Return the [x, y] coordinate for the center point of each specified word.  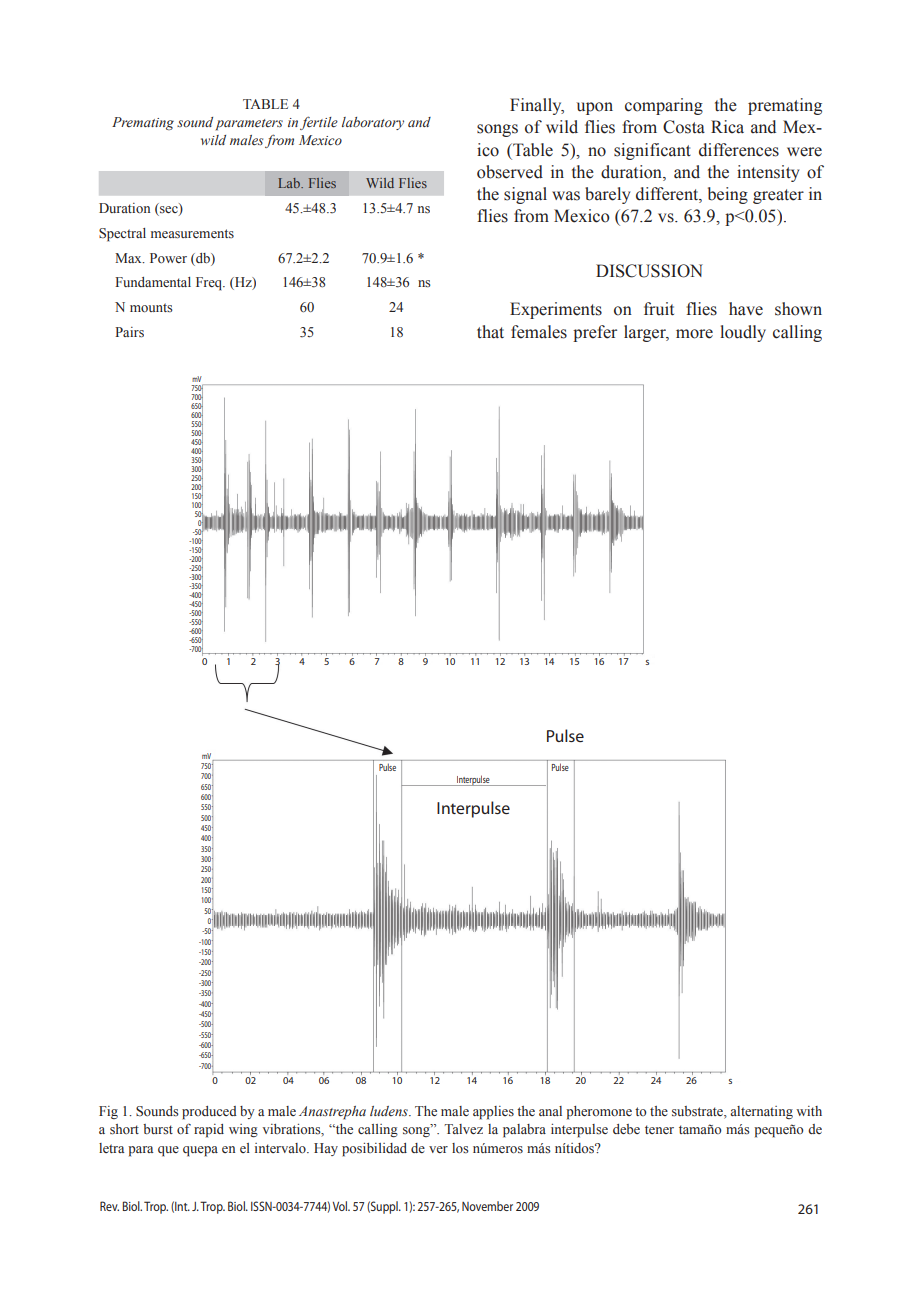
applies [493, 1113]
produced [209, 1113]
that [490, 332]
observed [510, 172]
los [460, 1148]
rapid [209, 1131]
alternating [761, 1112]
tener [659, 1129]
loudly [743, 333]
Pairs [129, 332]
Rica [727, 127]
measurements [192, 234]
